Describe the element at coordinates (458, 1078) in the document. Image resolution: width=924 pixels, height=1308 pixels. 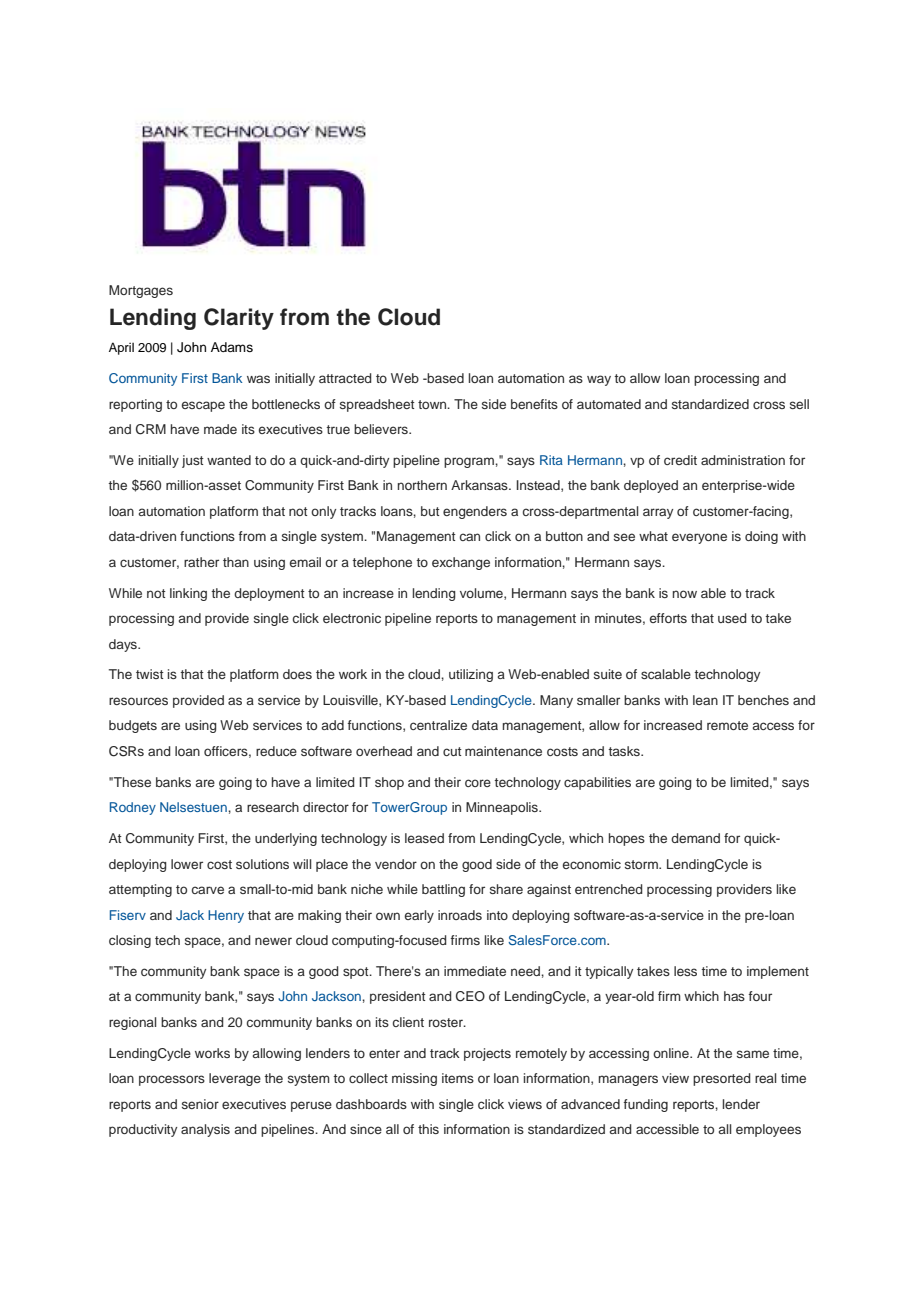
I see `items` at that location.
